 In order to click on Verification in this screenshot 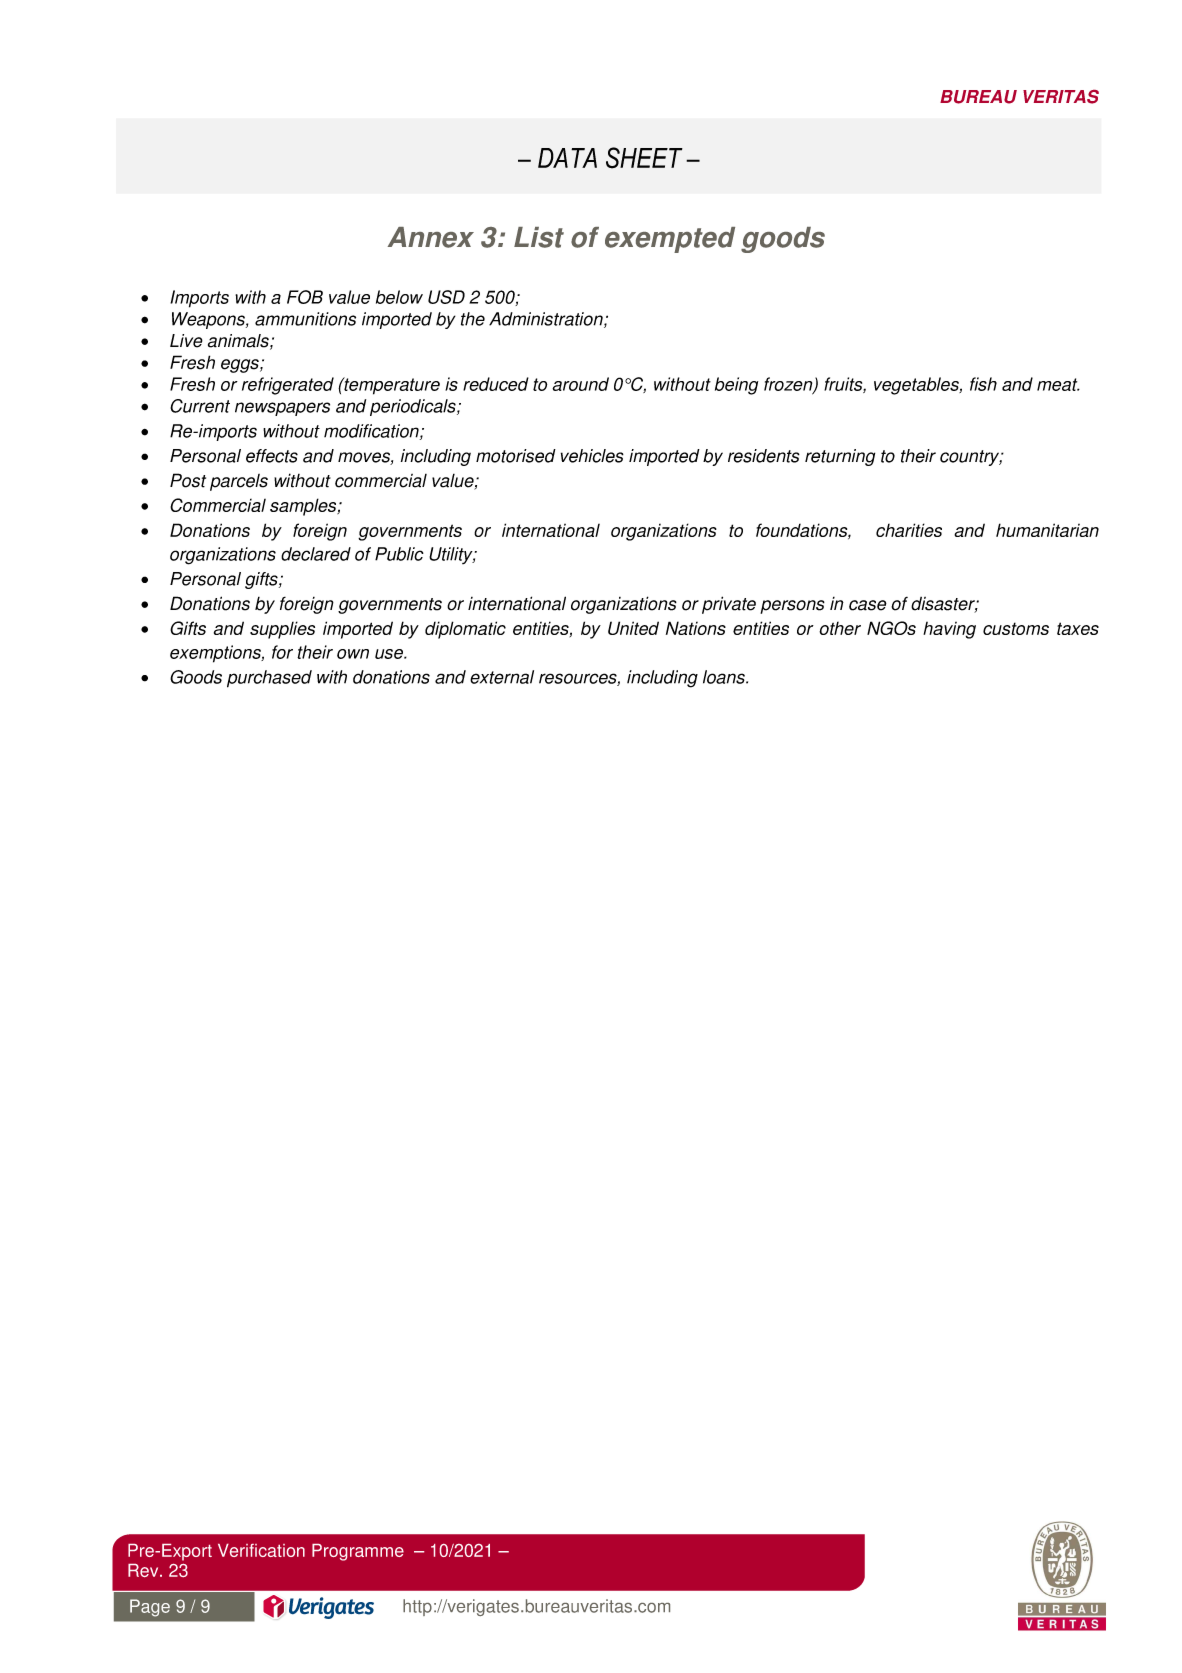, I will do `click(261, 1550)`.
